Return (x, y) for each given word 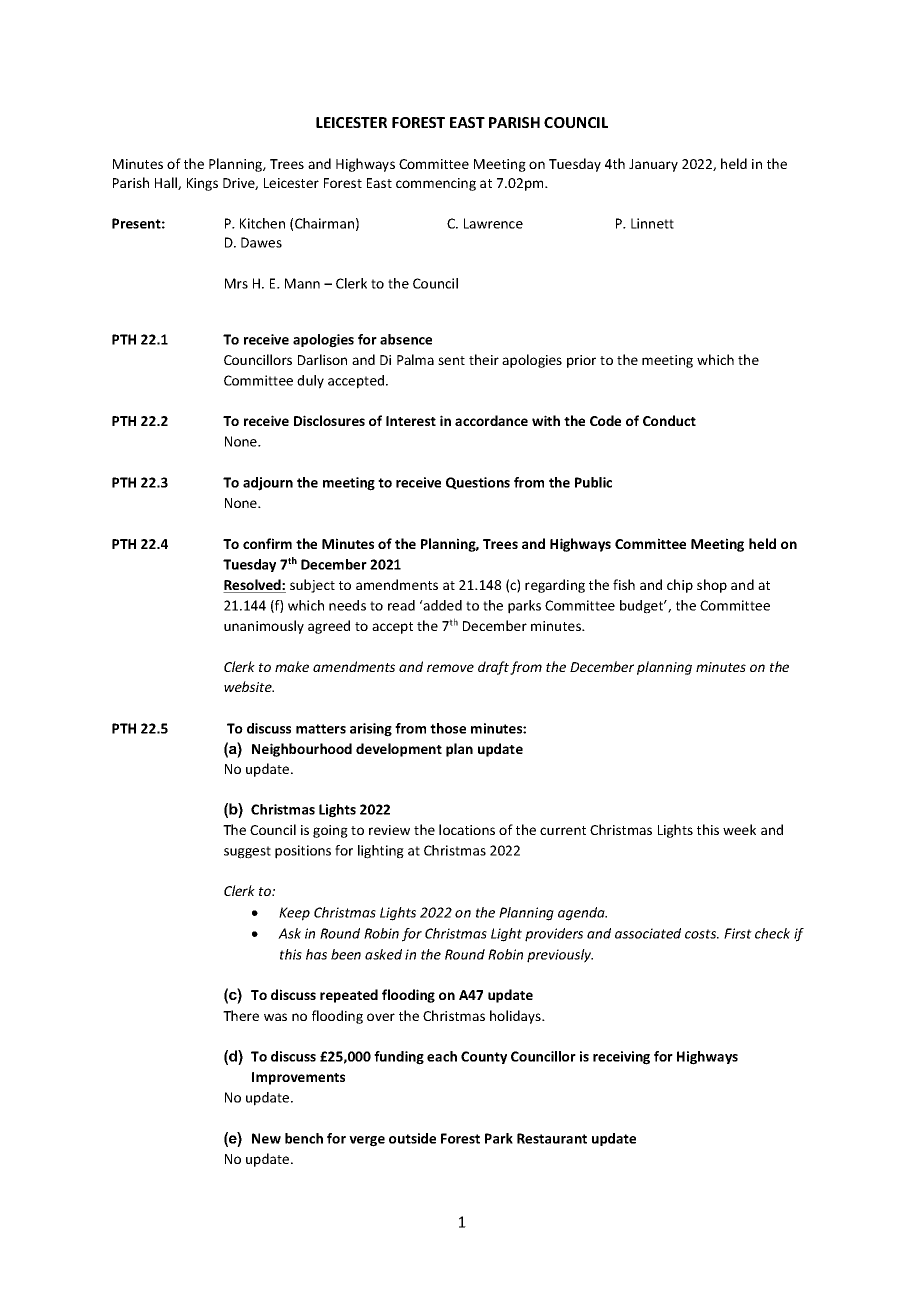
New (266, 1138)
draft (493, 668)
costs (702, 934)
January (653, 165)
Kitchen (262, 223)
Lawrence (493, 223)
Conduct (669, 420)
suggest (247, 852)
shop (712, 586)
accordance (491, 420)
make (292, 666)
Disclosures (329, 420)
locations (467, 829)
